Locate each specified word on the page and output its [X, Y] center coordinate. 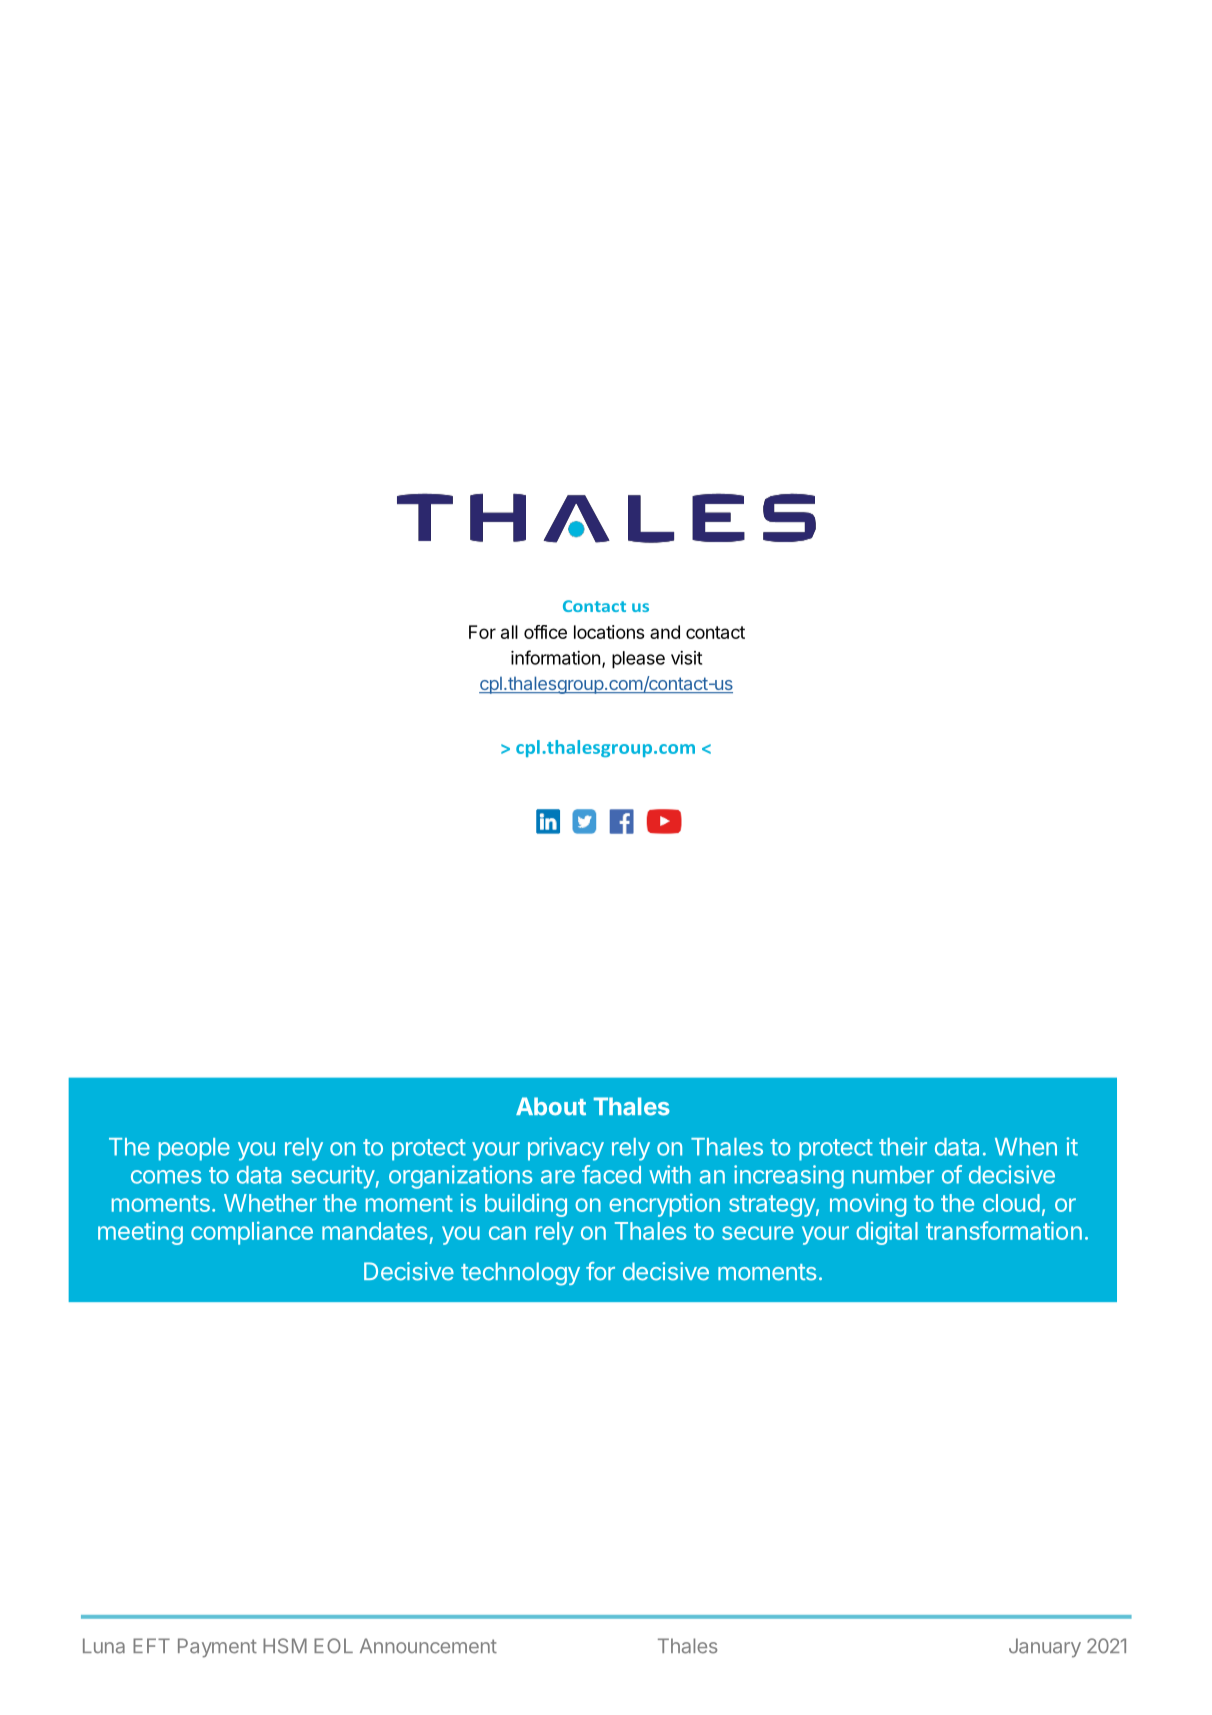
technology [520, 1274]
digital [887, 1233]
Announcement [428, 1646]
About [551, 1106]
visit [686, 658]
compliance [252, 1233]
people [194, 1149]
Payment [217, 1648]
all [509, 632]
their [903, 1146]
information [555, 657]
